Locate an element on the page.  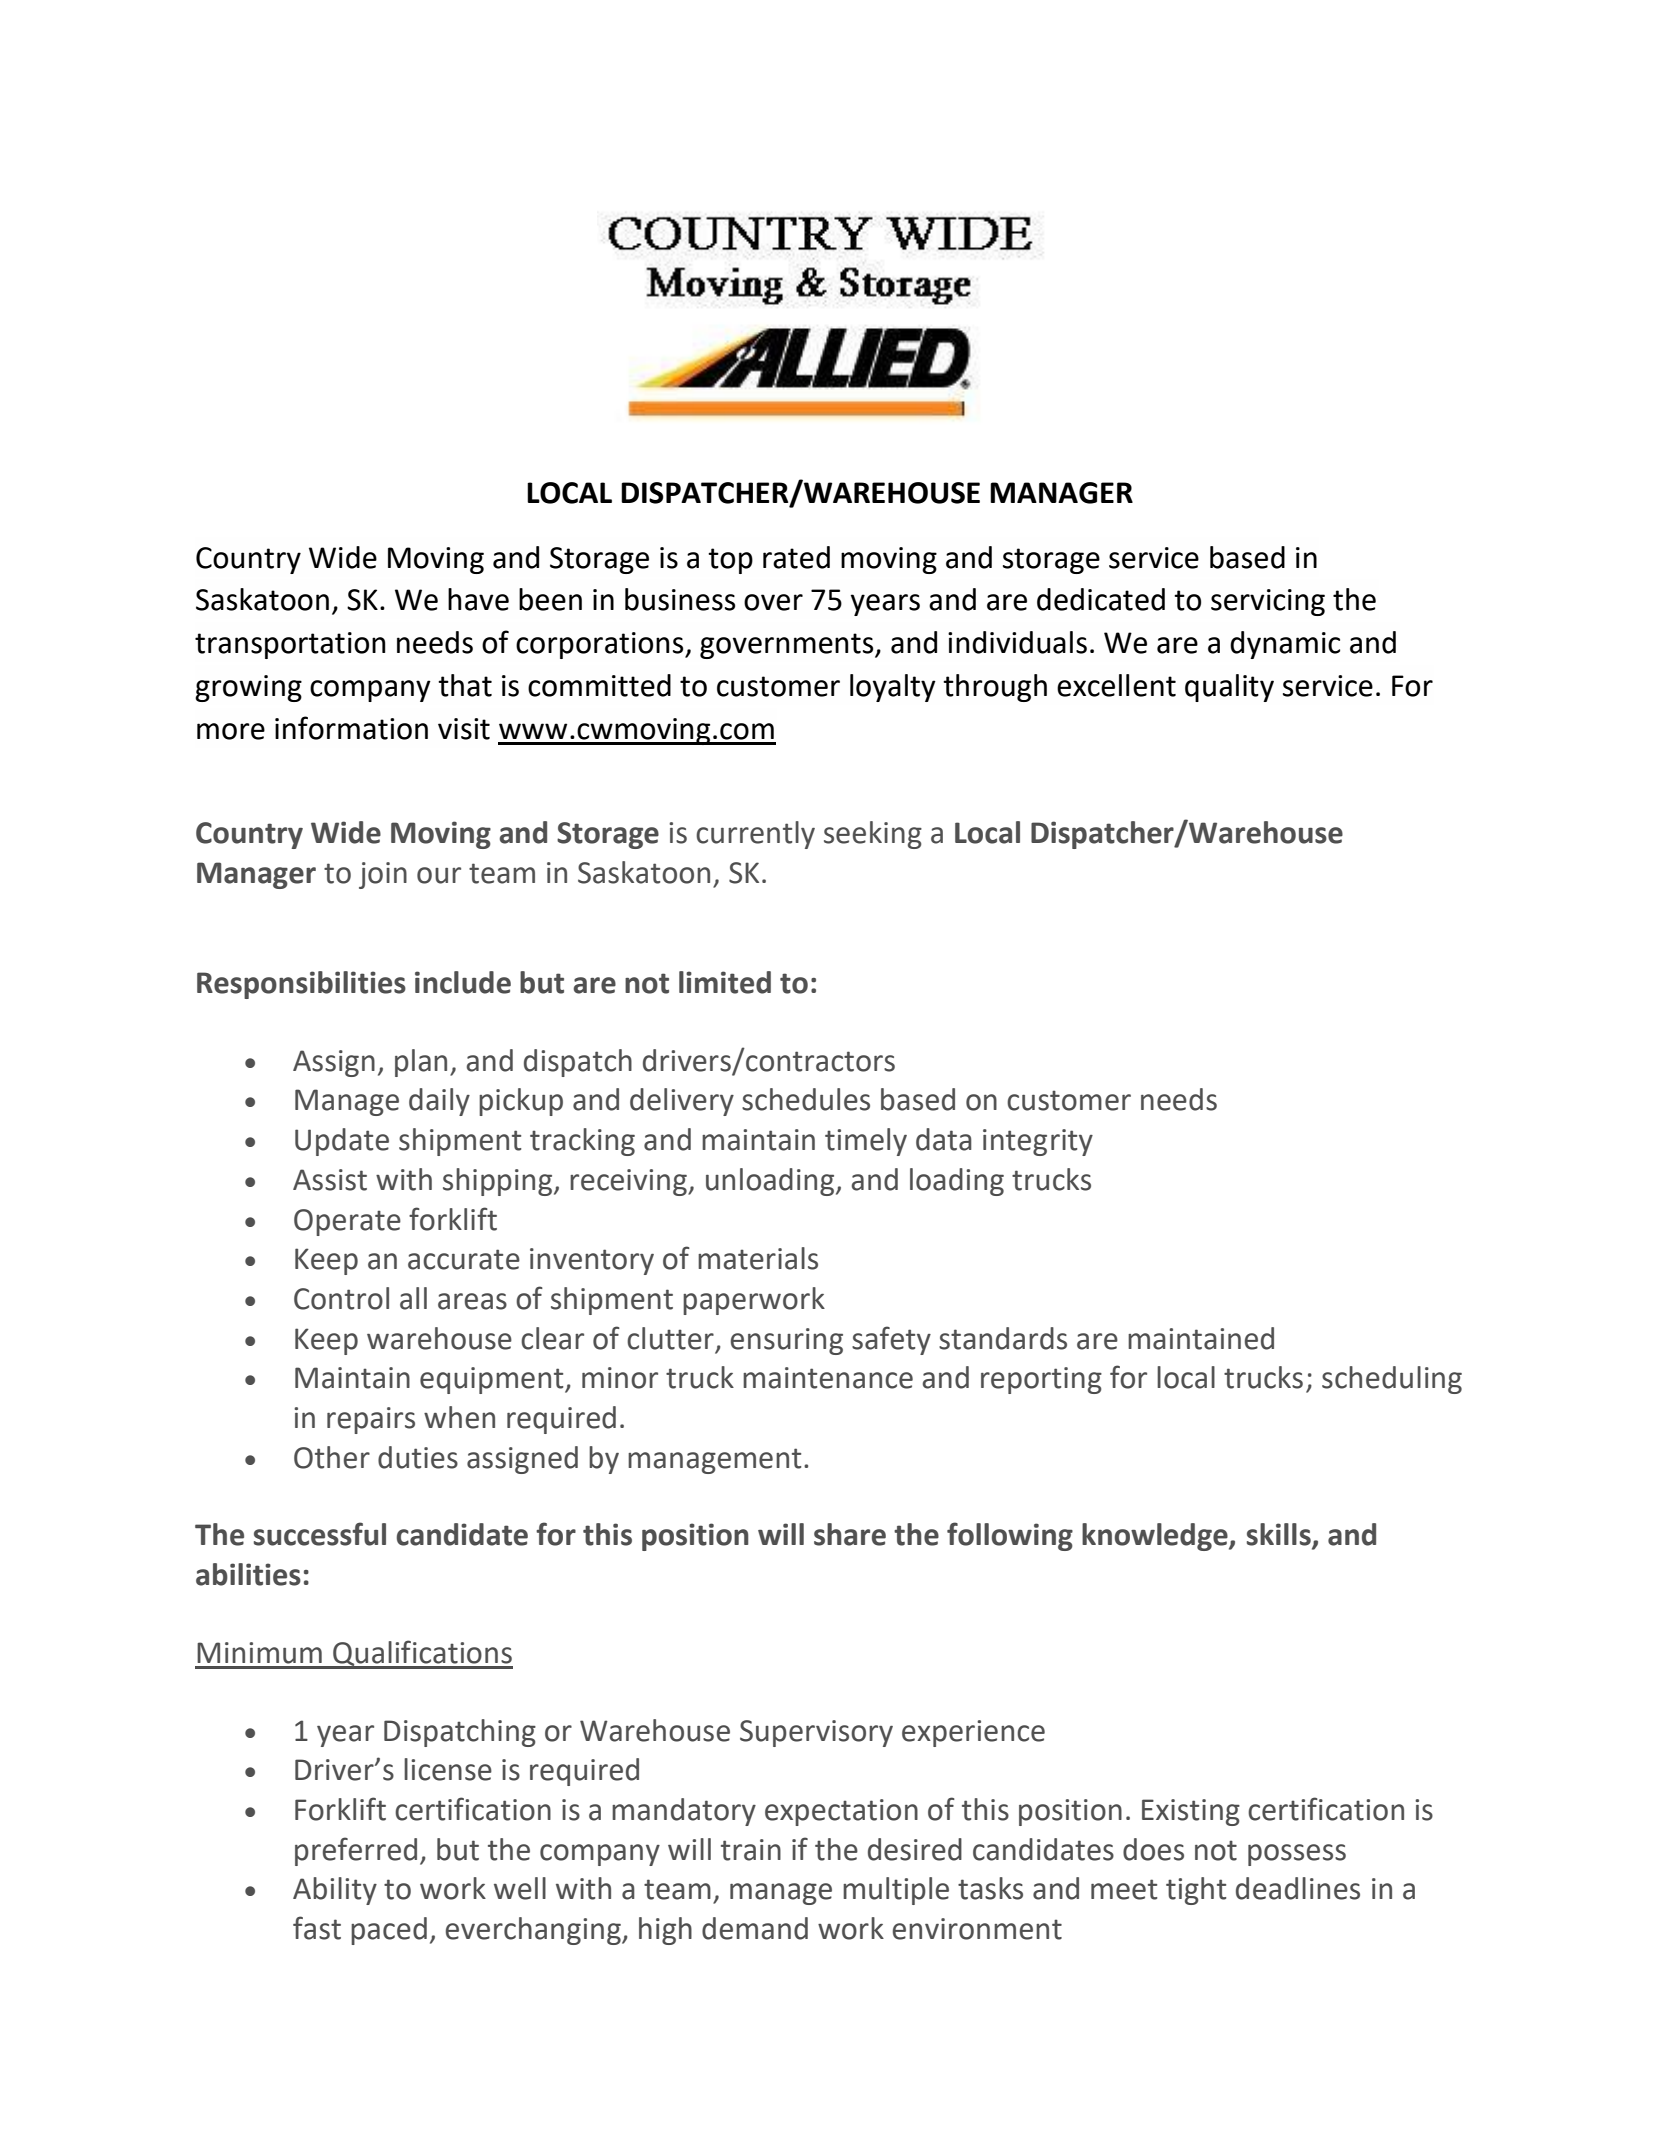
rated is located at coordinates (796, 557).
